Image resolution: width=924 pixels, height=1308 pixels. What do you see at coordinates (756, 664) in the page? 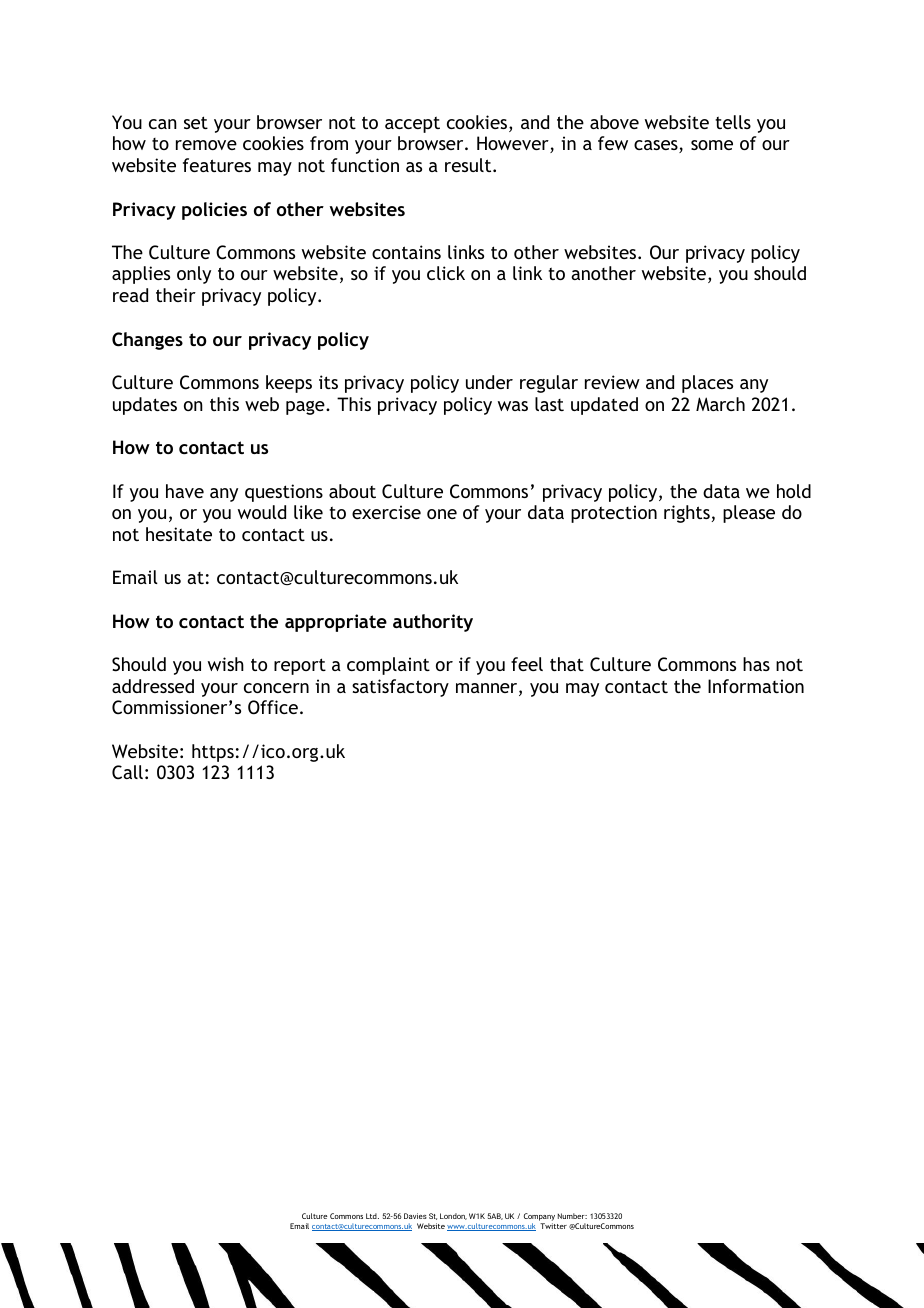
I see `has` at bounding box center [756, 664].
